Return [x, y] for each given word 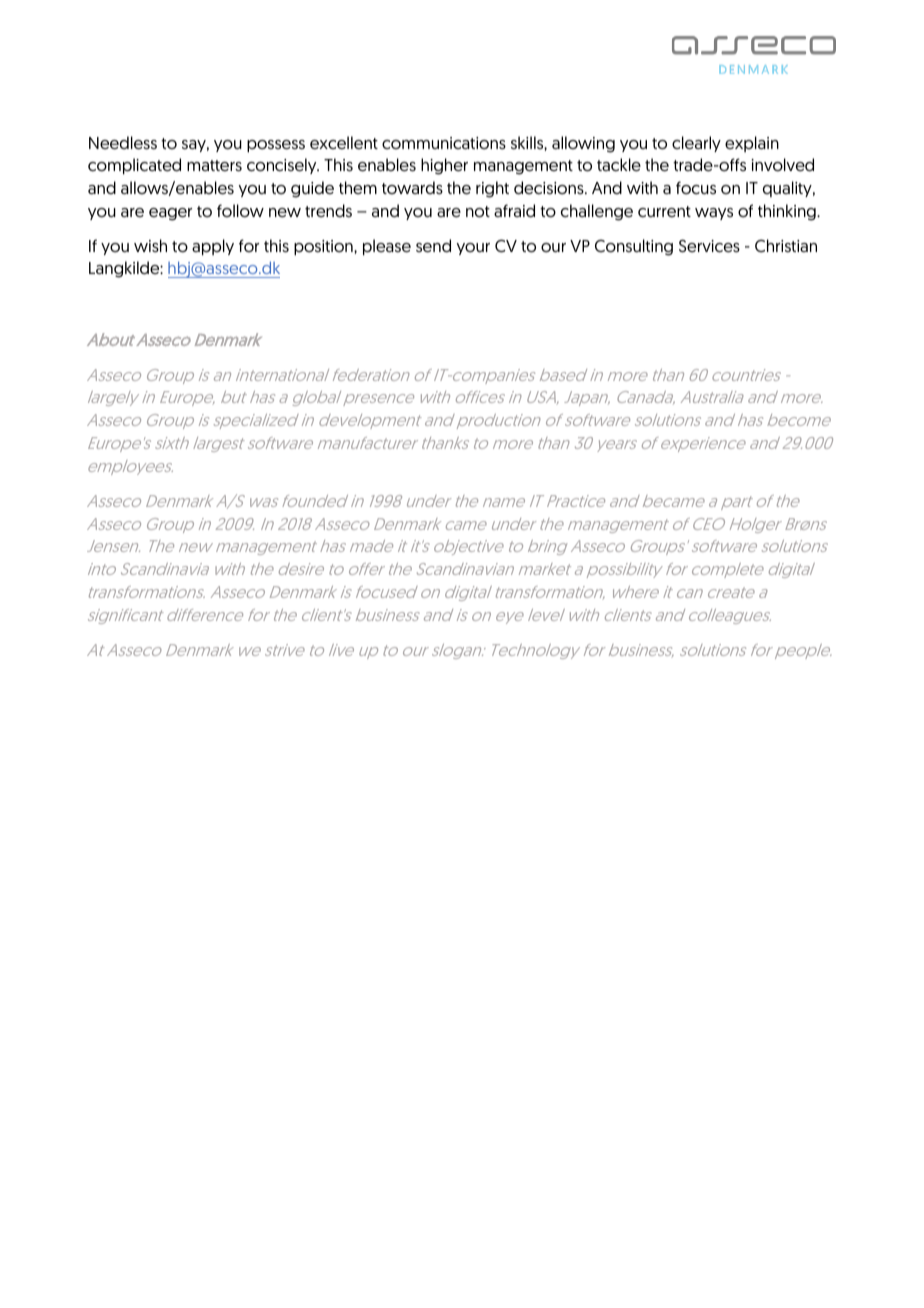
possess [276, 146]
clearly [696, 144]
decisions [550, 188]
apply [213, 247]
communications [444, 143]
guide [312, 189]
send [433, 246]
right [492, 189]
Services [709, 246]
